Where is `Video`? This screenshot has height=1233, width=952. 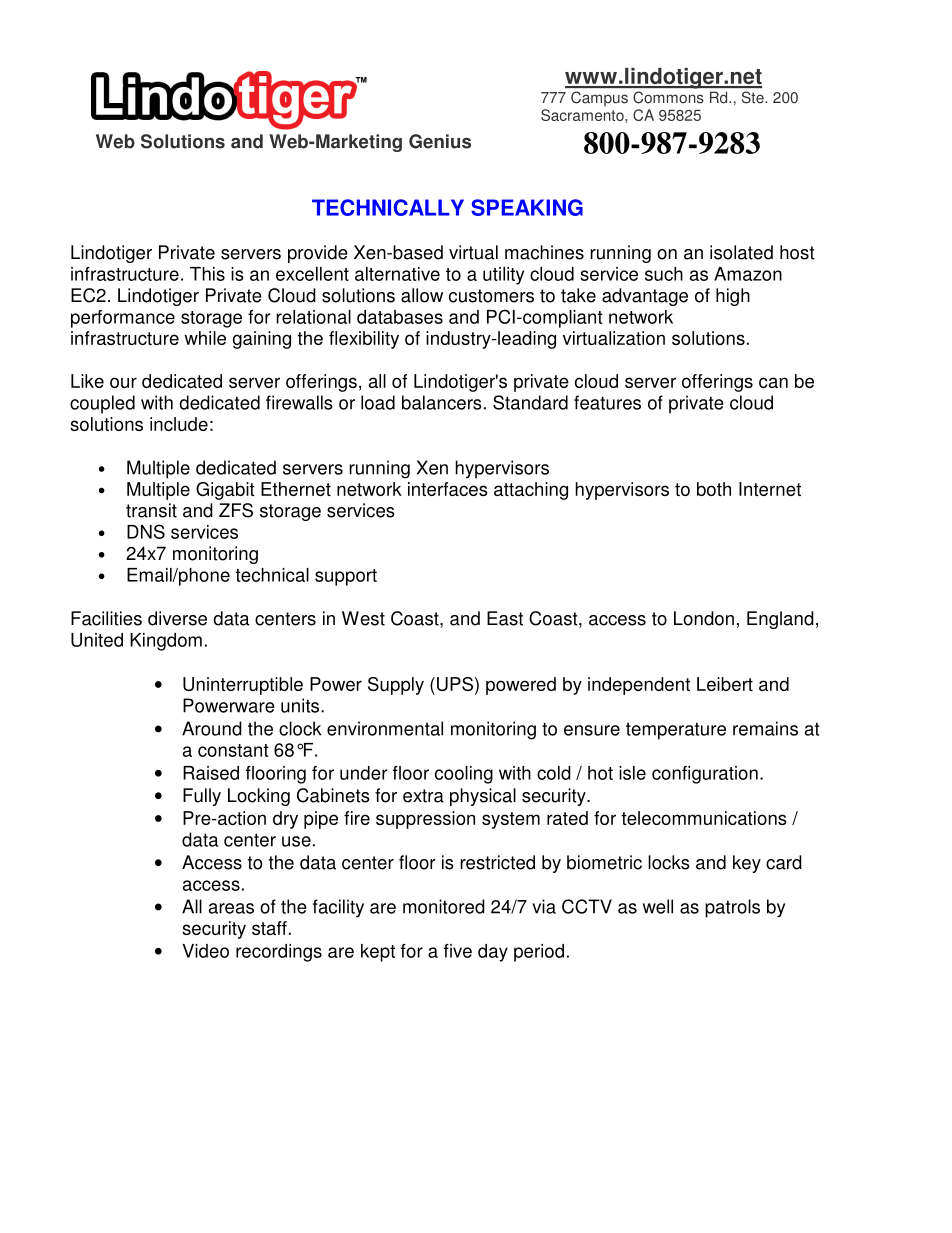
Video is located at coordinates (205, 951).
